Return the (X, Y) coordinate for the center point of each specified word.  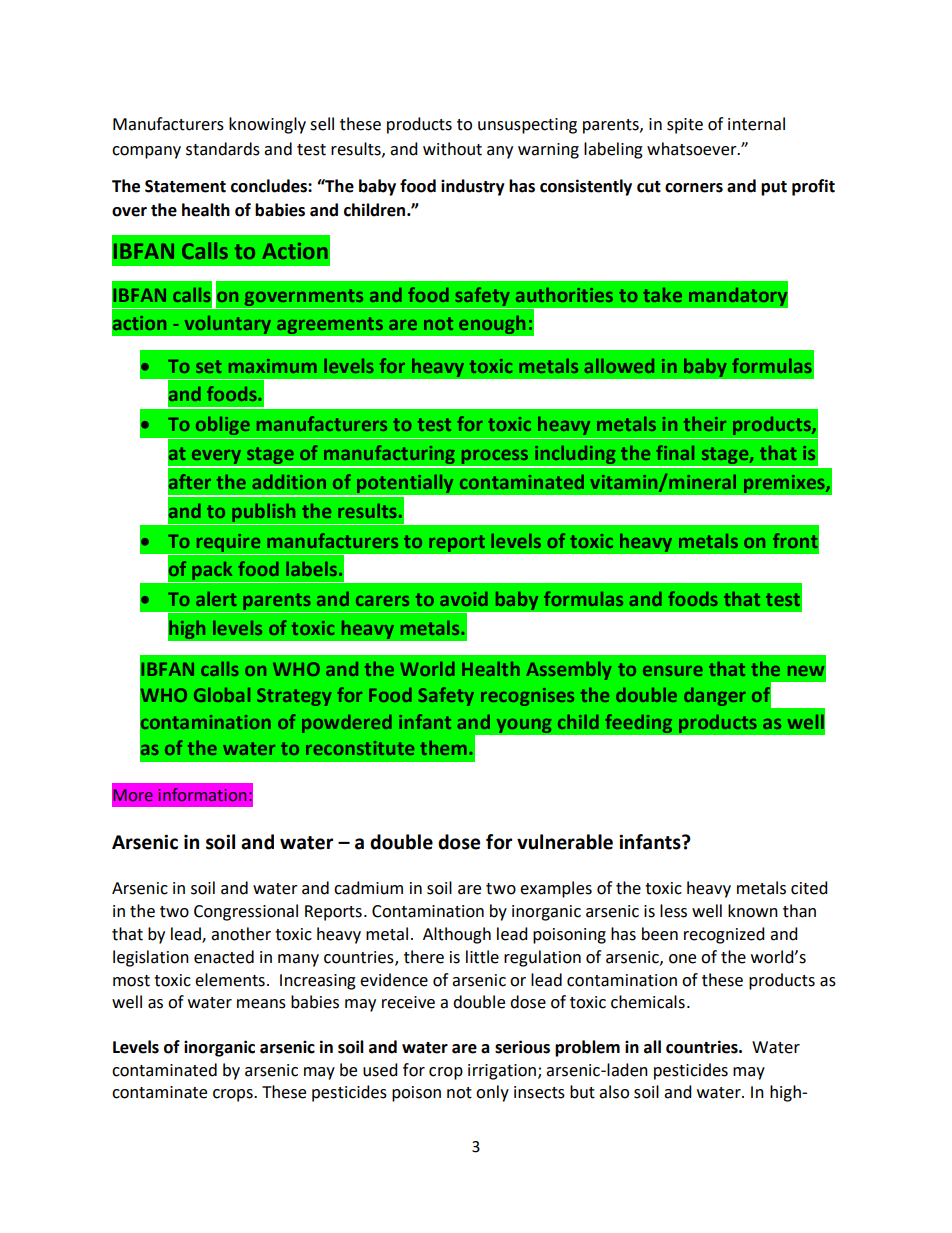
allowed (619, 365)
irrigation (503, 1072)
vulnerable (565, 842)
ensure (673, 671)
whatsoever (693, 149)
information (202, 795)
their (705, 423)
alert (216, 598)
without (452, 149)
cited (809, 888)
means (261, 1004)
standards (223, 149)
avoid (464, 598)
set (209, 366)
